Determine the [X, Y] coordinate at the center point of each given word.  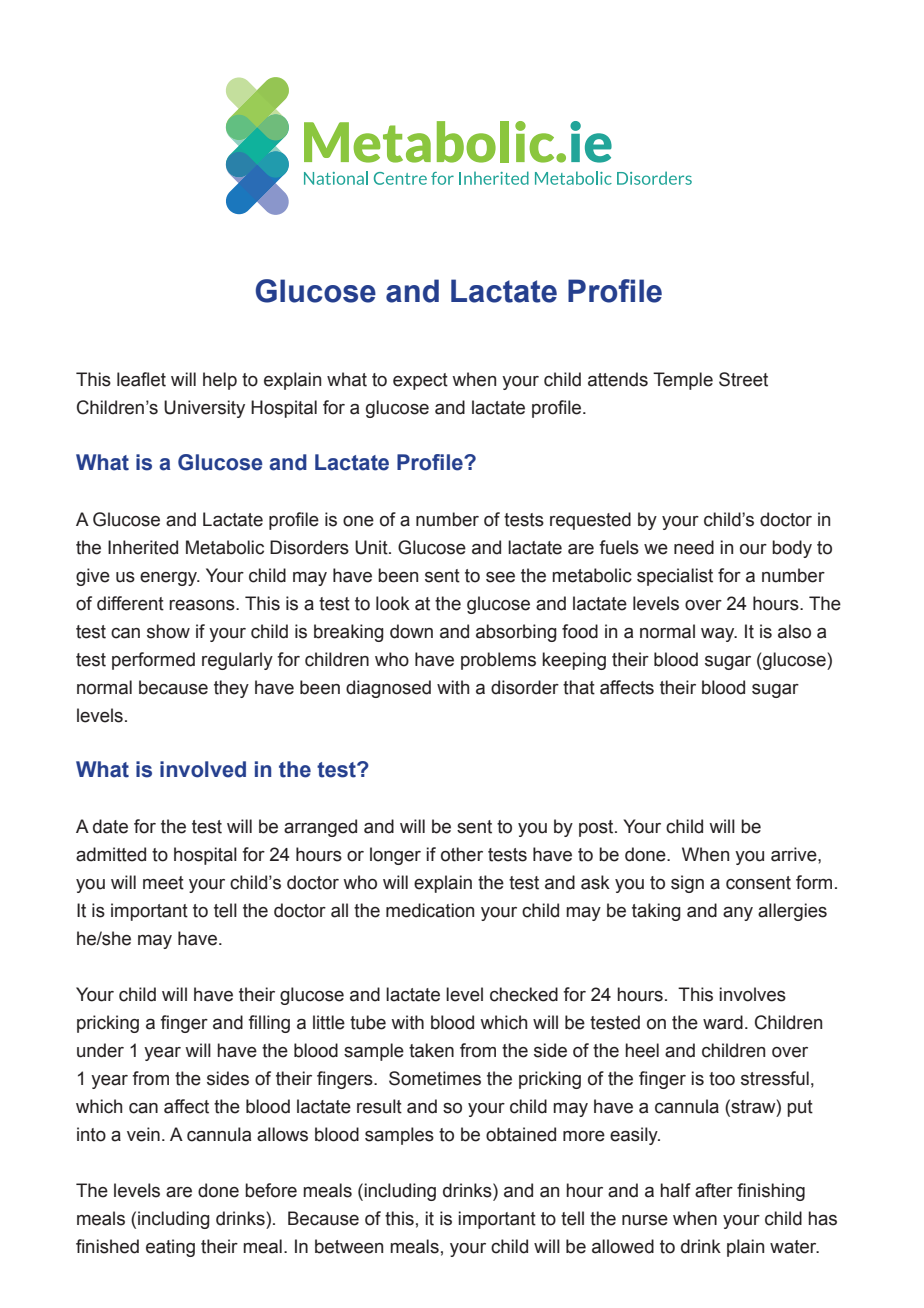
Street [743, 379]
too [722, 1079]
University [204, 409]
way [719, 635]
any [738, 914]
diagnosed [388, 689]
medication [430, 910]
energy [169, 579]
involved [203, 769]
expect [420, 381]
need [694, 547]
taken [431, 1050]
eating [170, 1248]
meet [163, 883]
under [100, 1050]
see [500, 577]
